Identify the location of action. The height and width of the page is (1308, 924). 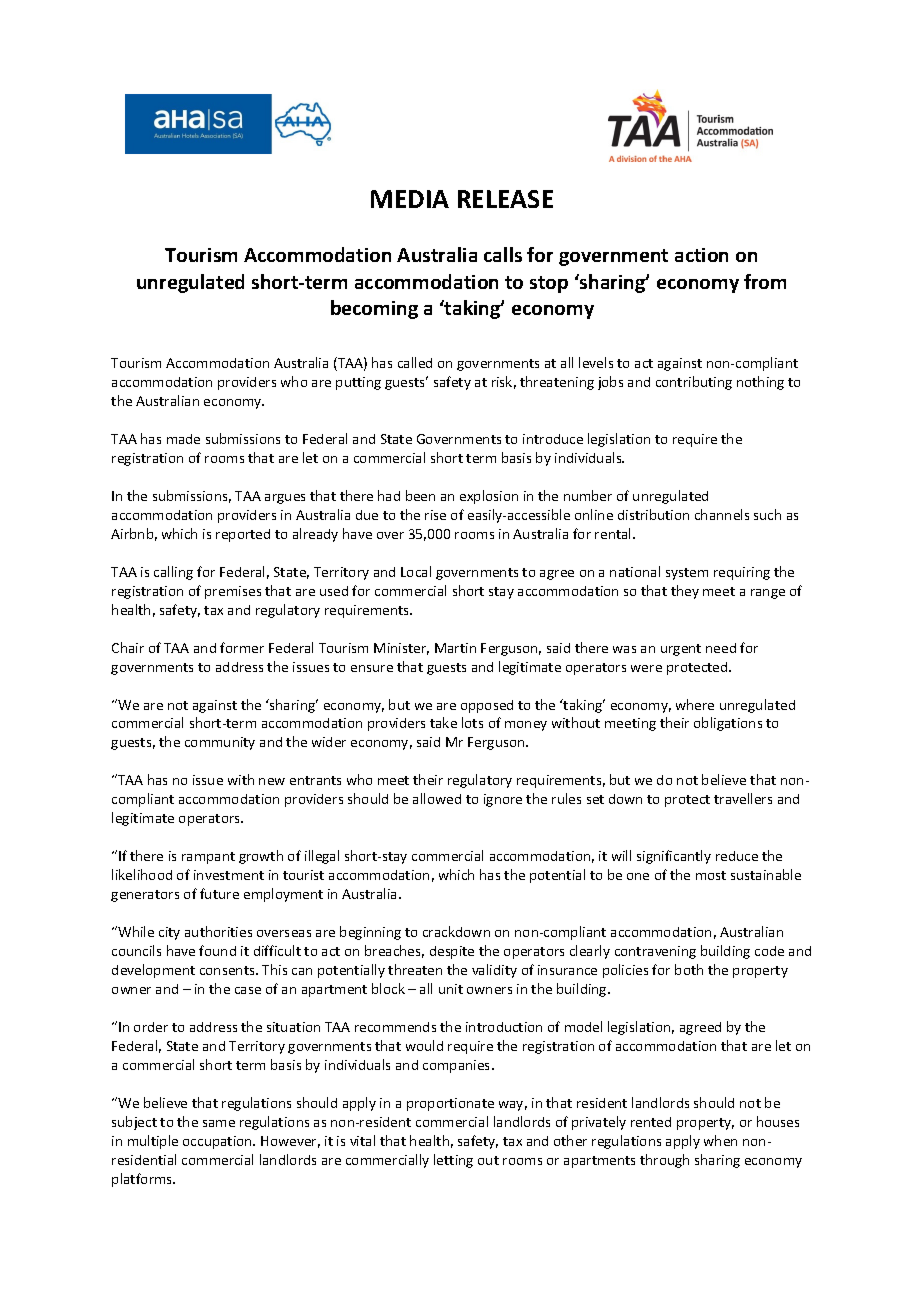
(701, 255).
